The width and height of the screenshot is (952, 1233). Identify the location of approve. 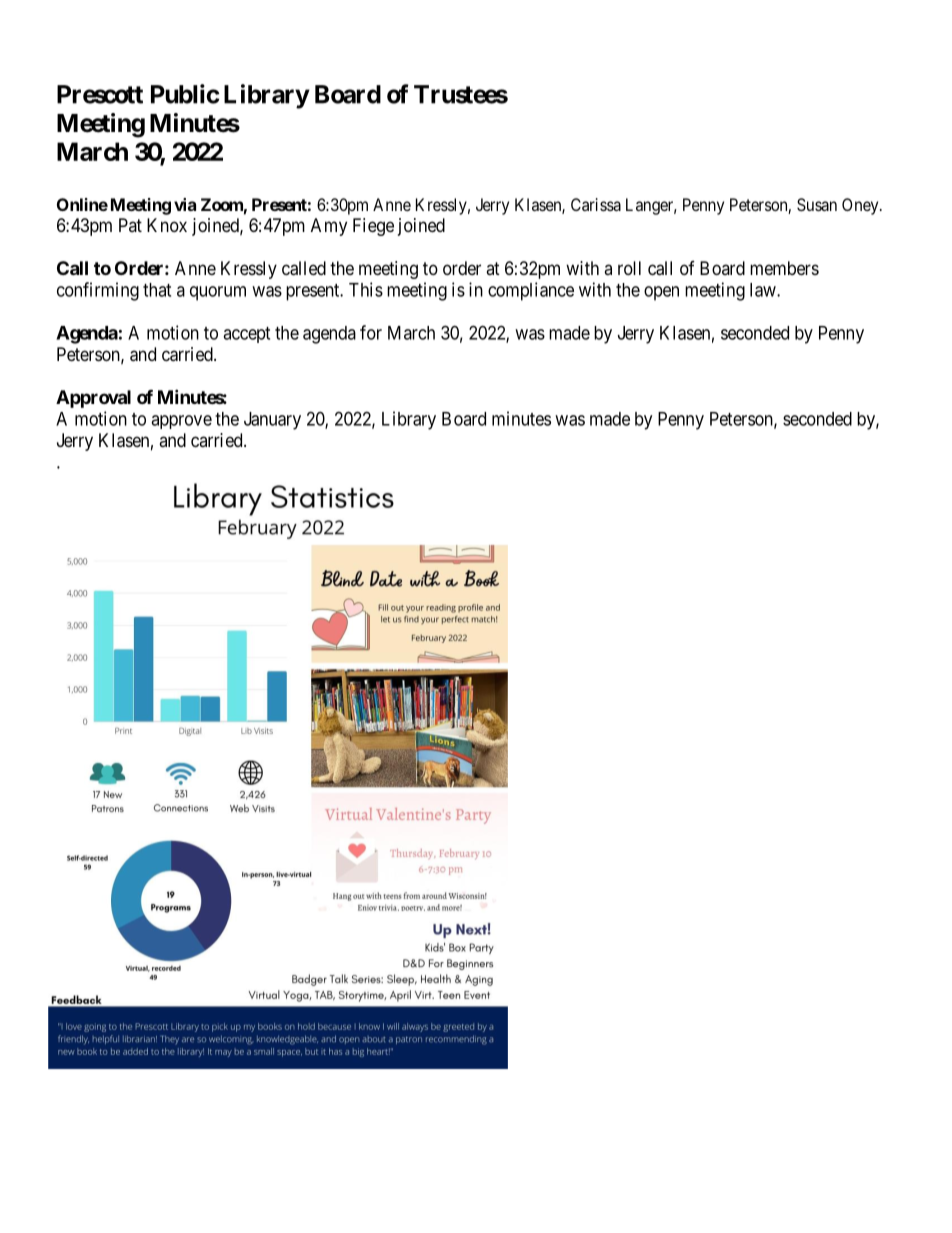
(181, 422).
